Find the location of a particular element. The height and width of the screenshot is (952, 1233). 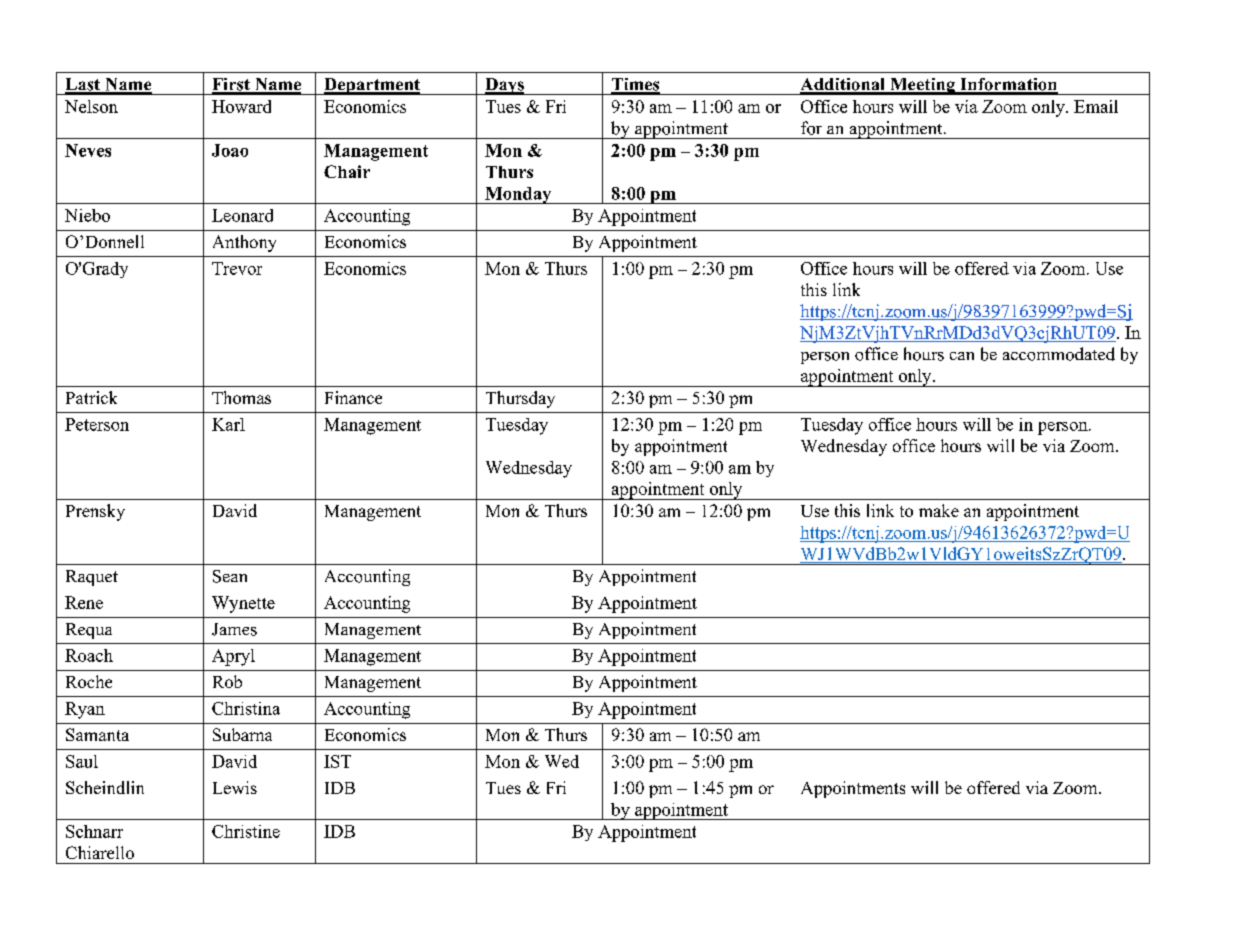

James is located at coordinates (234, 629).
